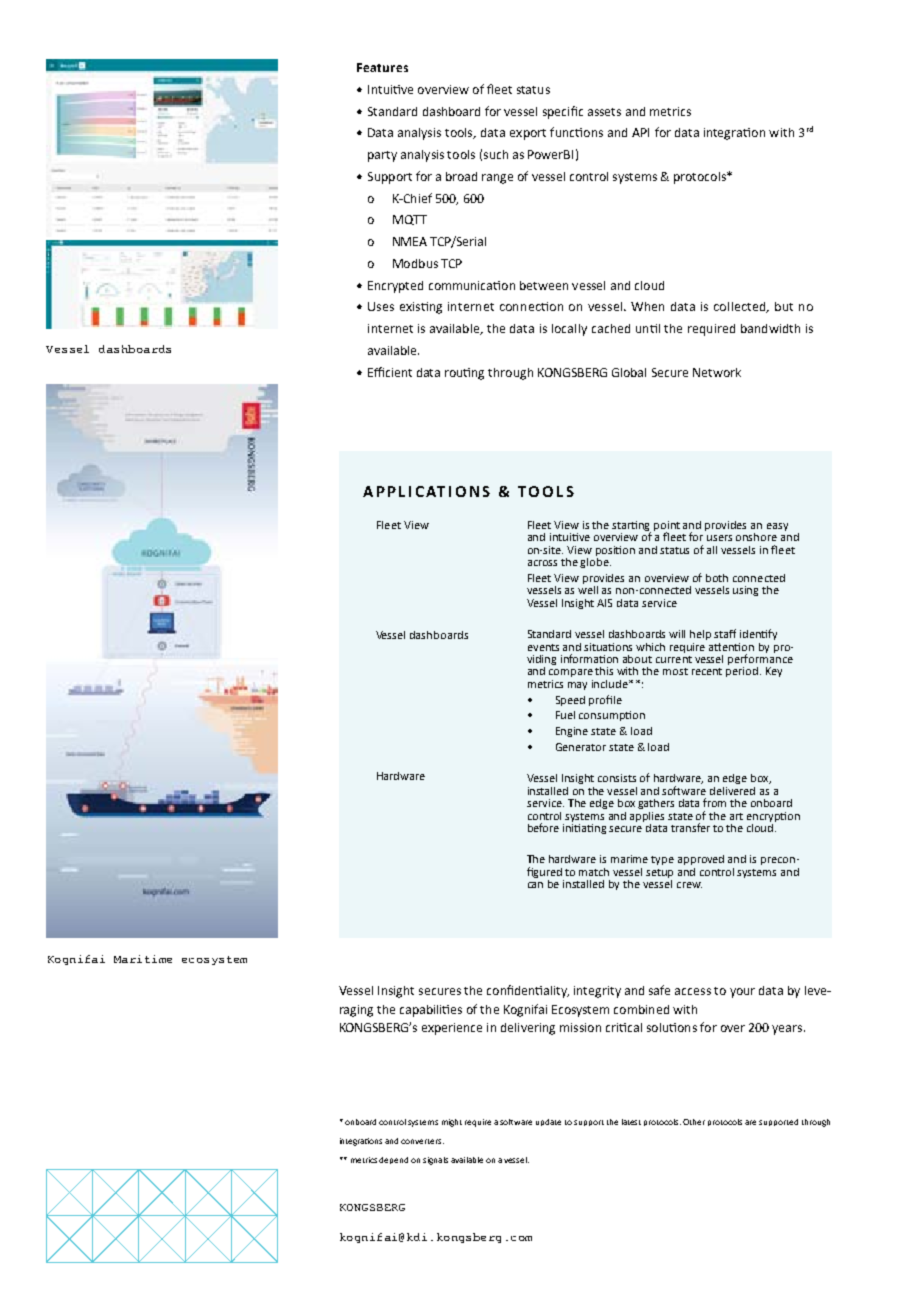  I want to click on Features, so click(382, 67).
